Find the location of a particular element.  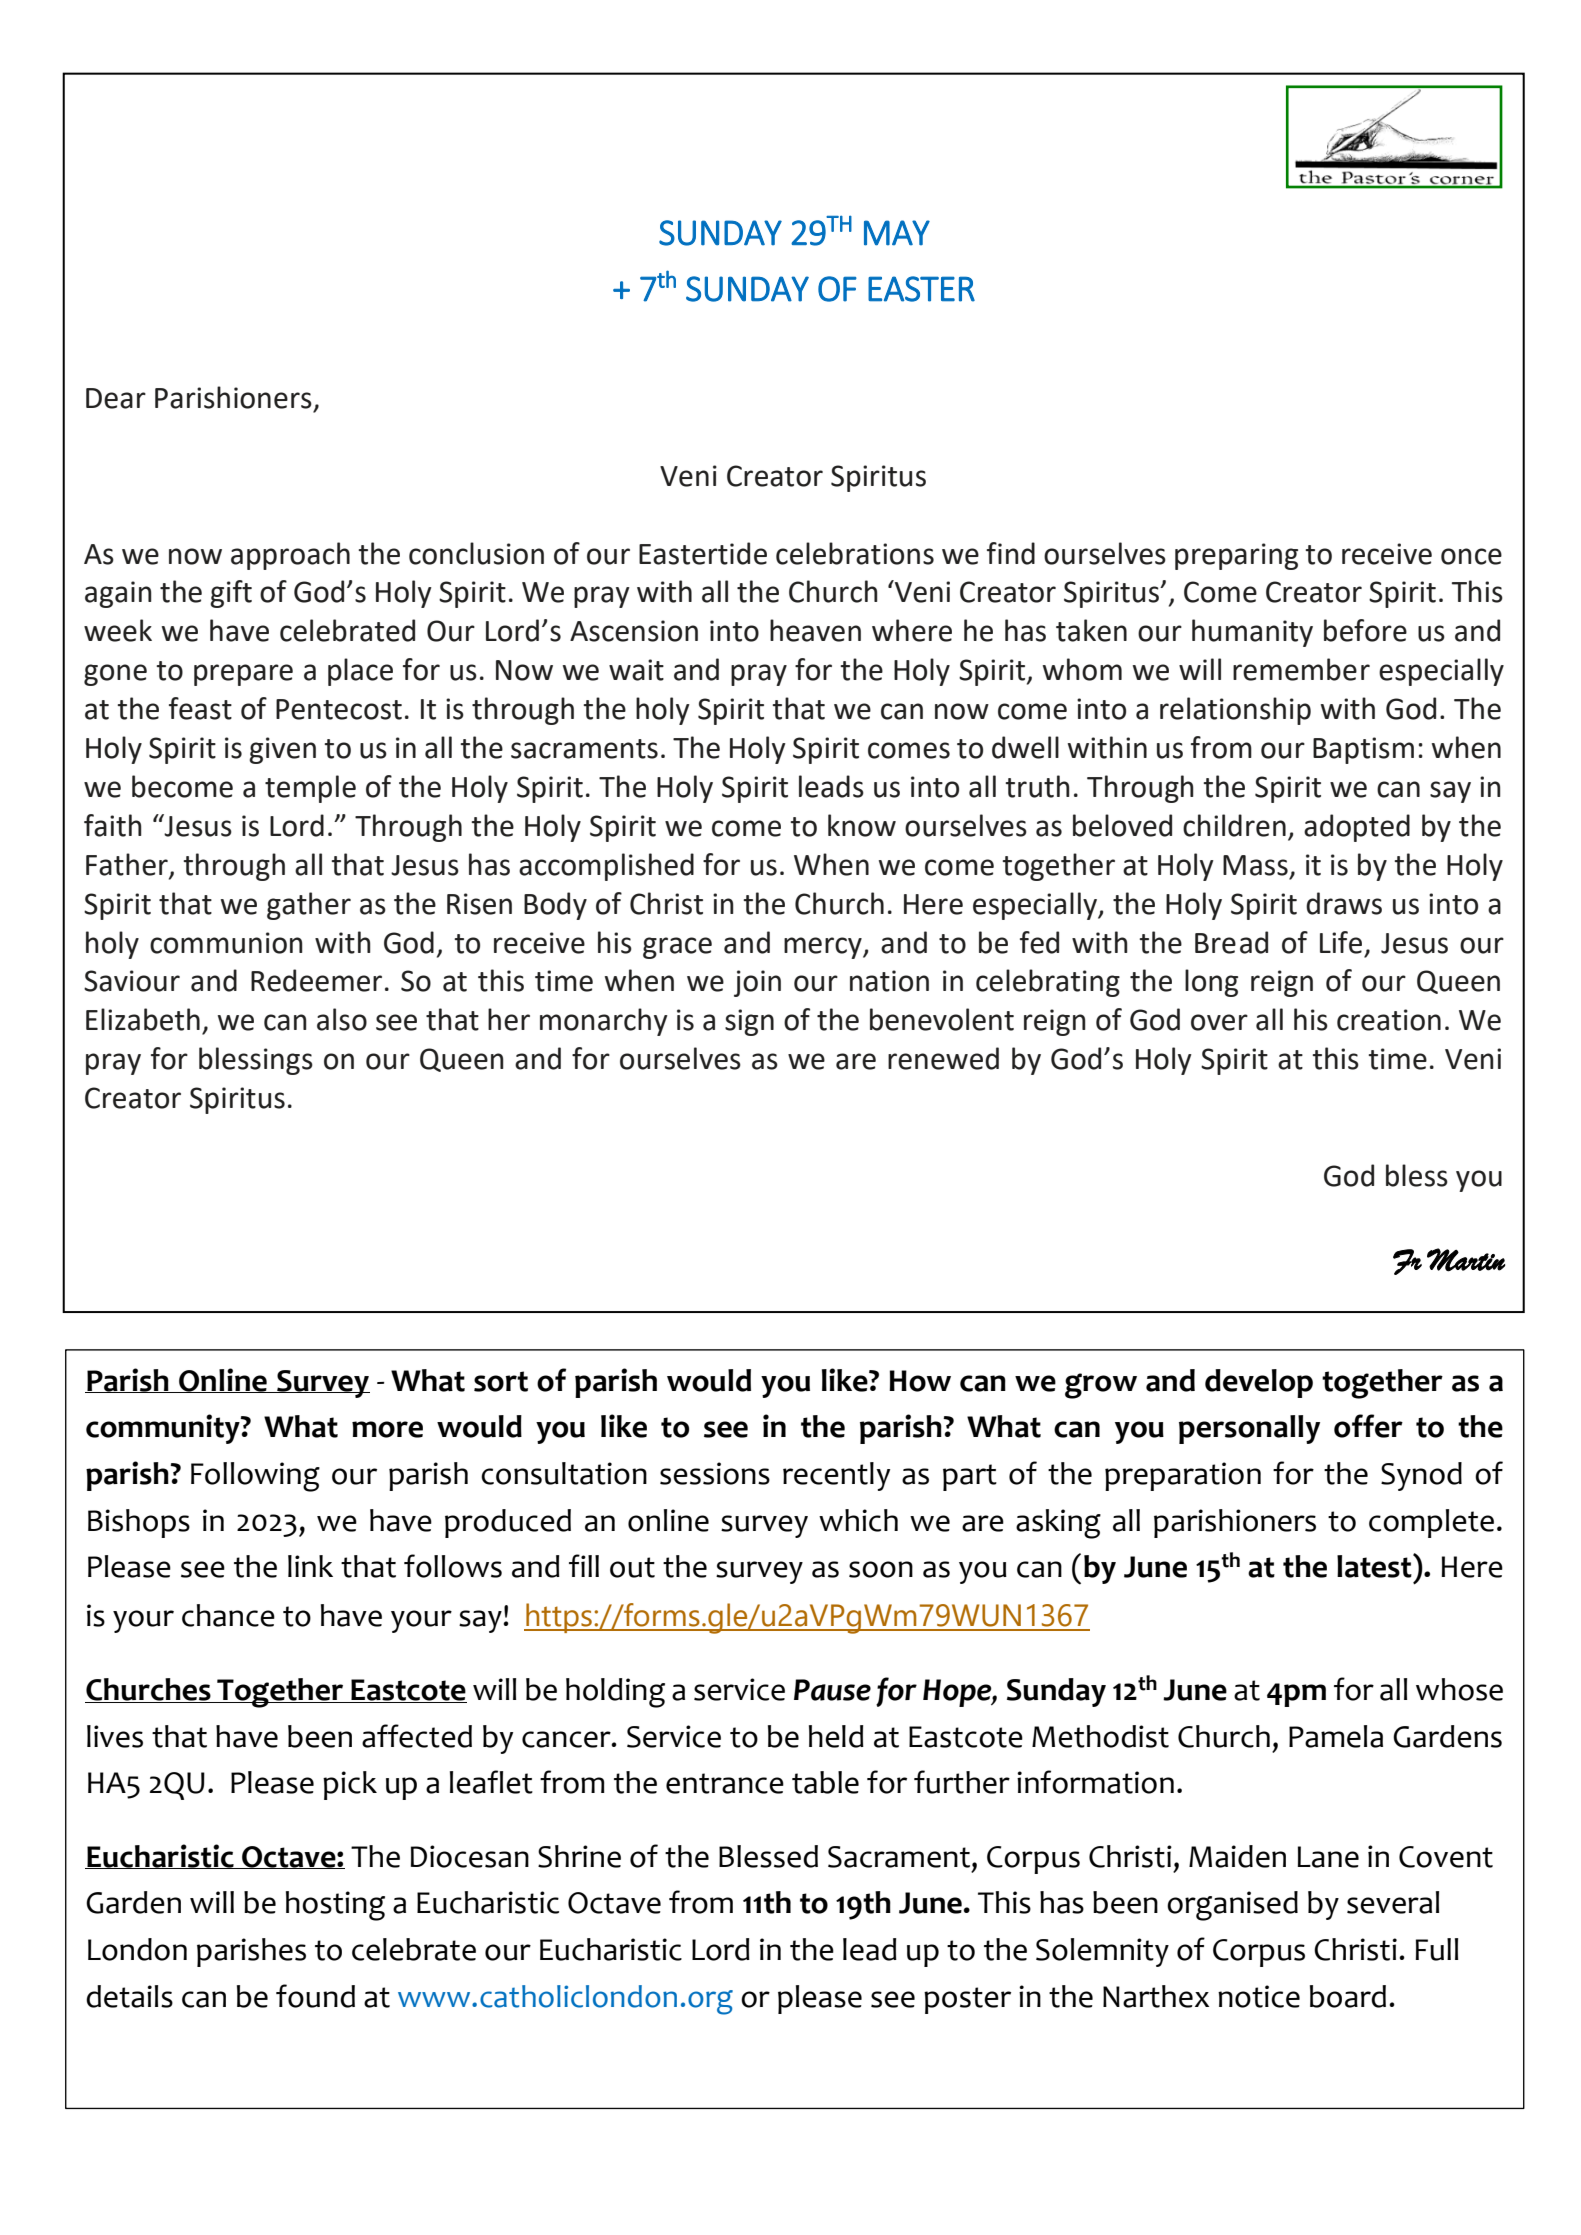

creation is located at coordinates (1389, 1020).
